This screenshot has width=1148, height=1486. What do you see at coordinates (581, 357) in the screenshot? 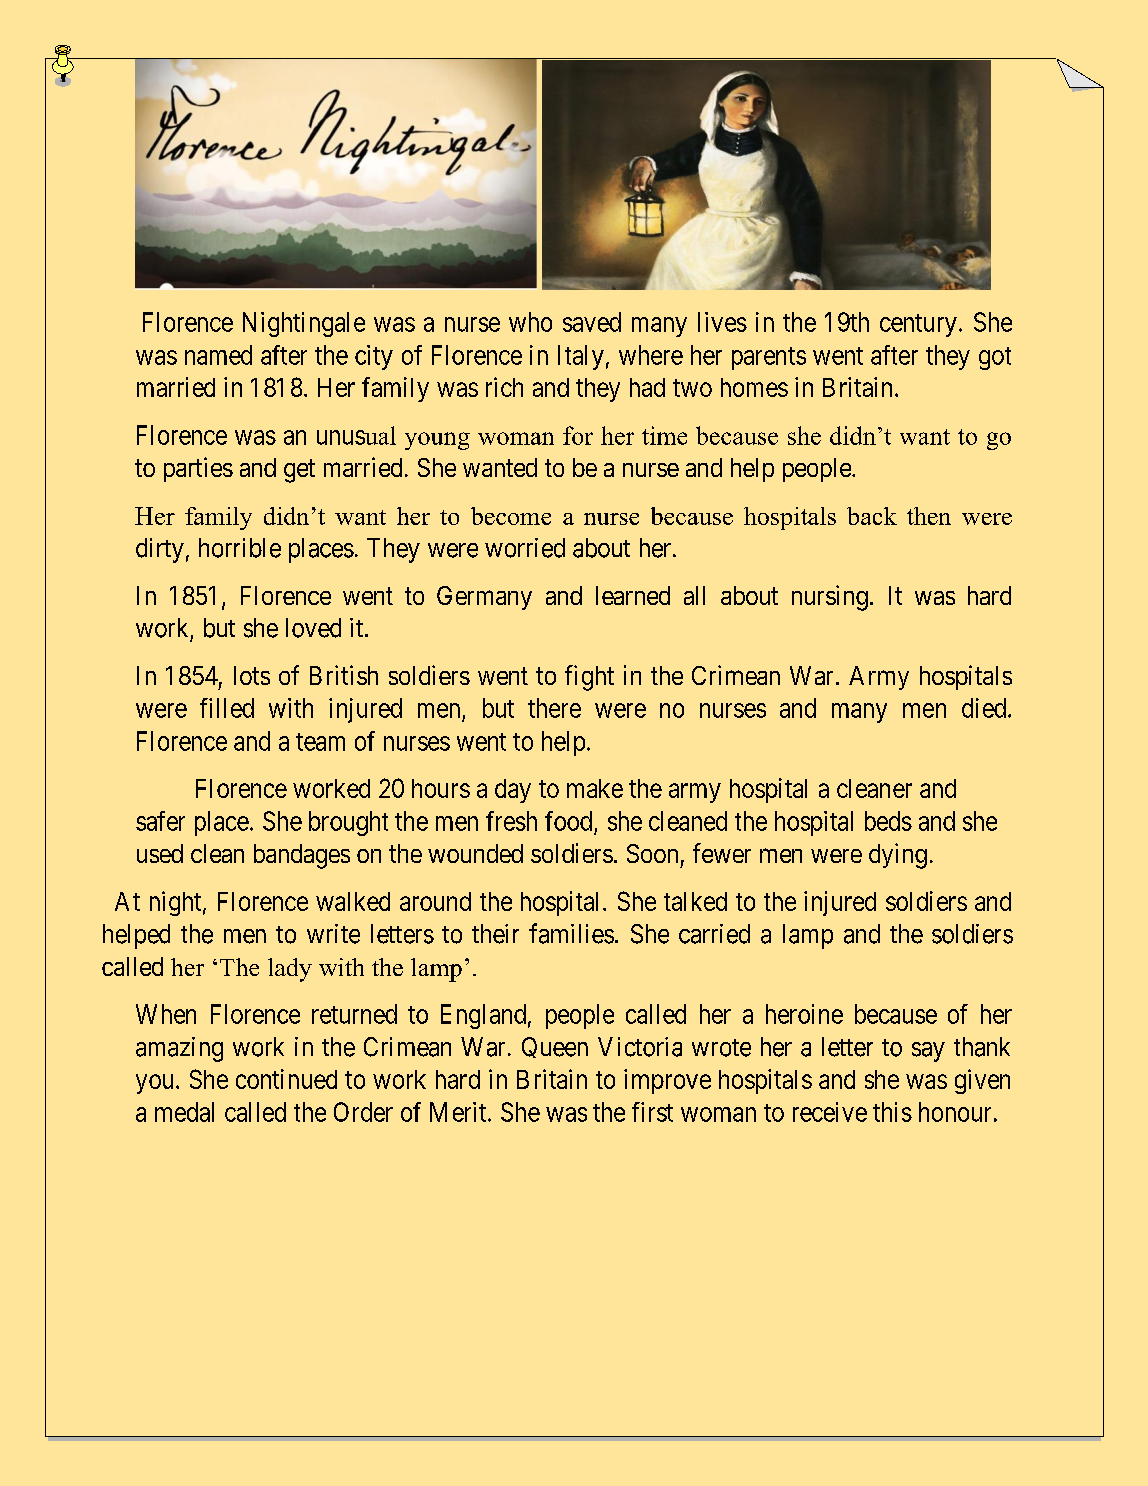
I see `Italy` at bounding box center [581, 357].
